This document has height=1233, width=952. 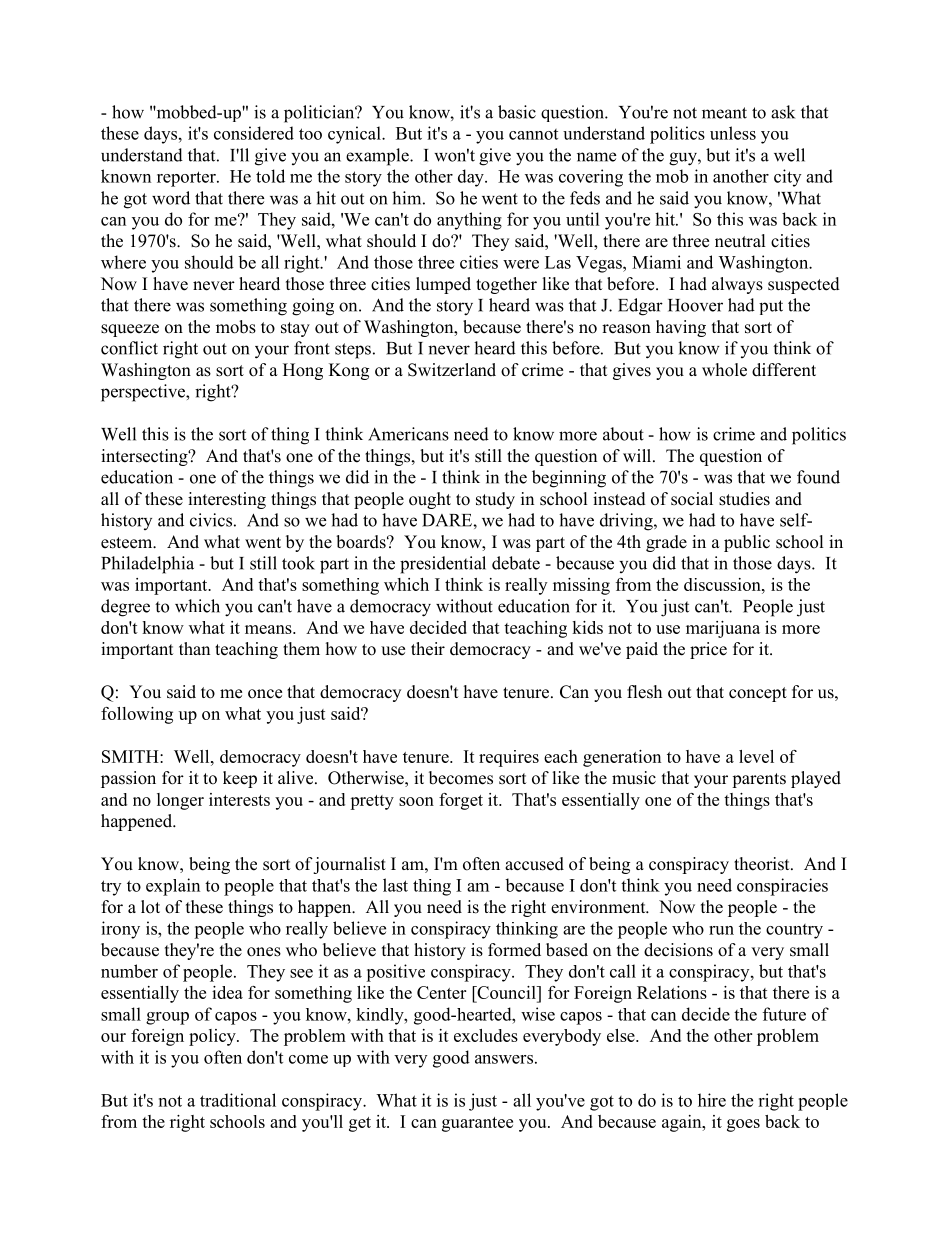 What do you see at coordinates (238, 1100) in the document?
I see `traditional` at bounding box center [238, 1100].
